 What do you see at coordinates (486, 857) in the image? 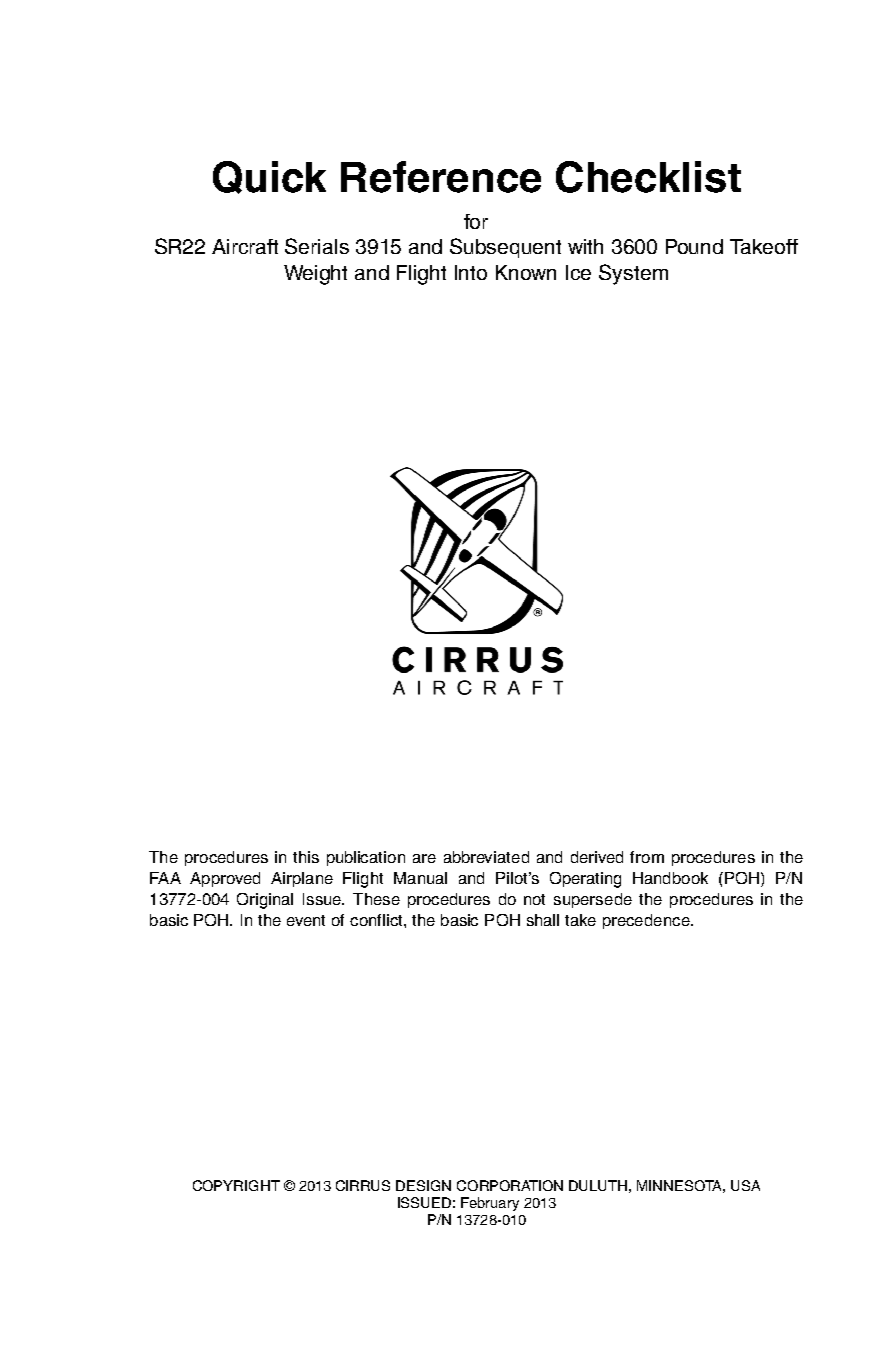
I see `abbreviated` at bounding box center [486, 857].
